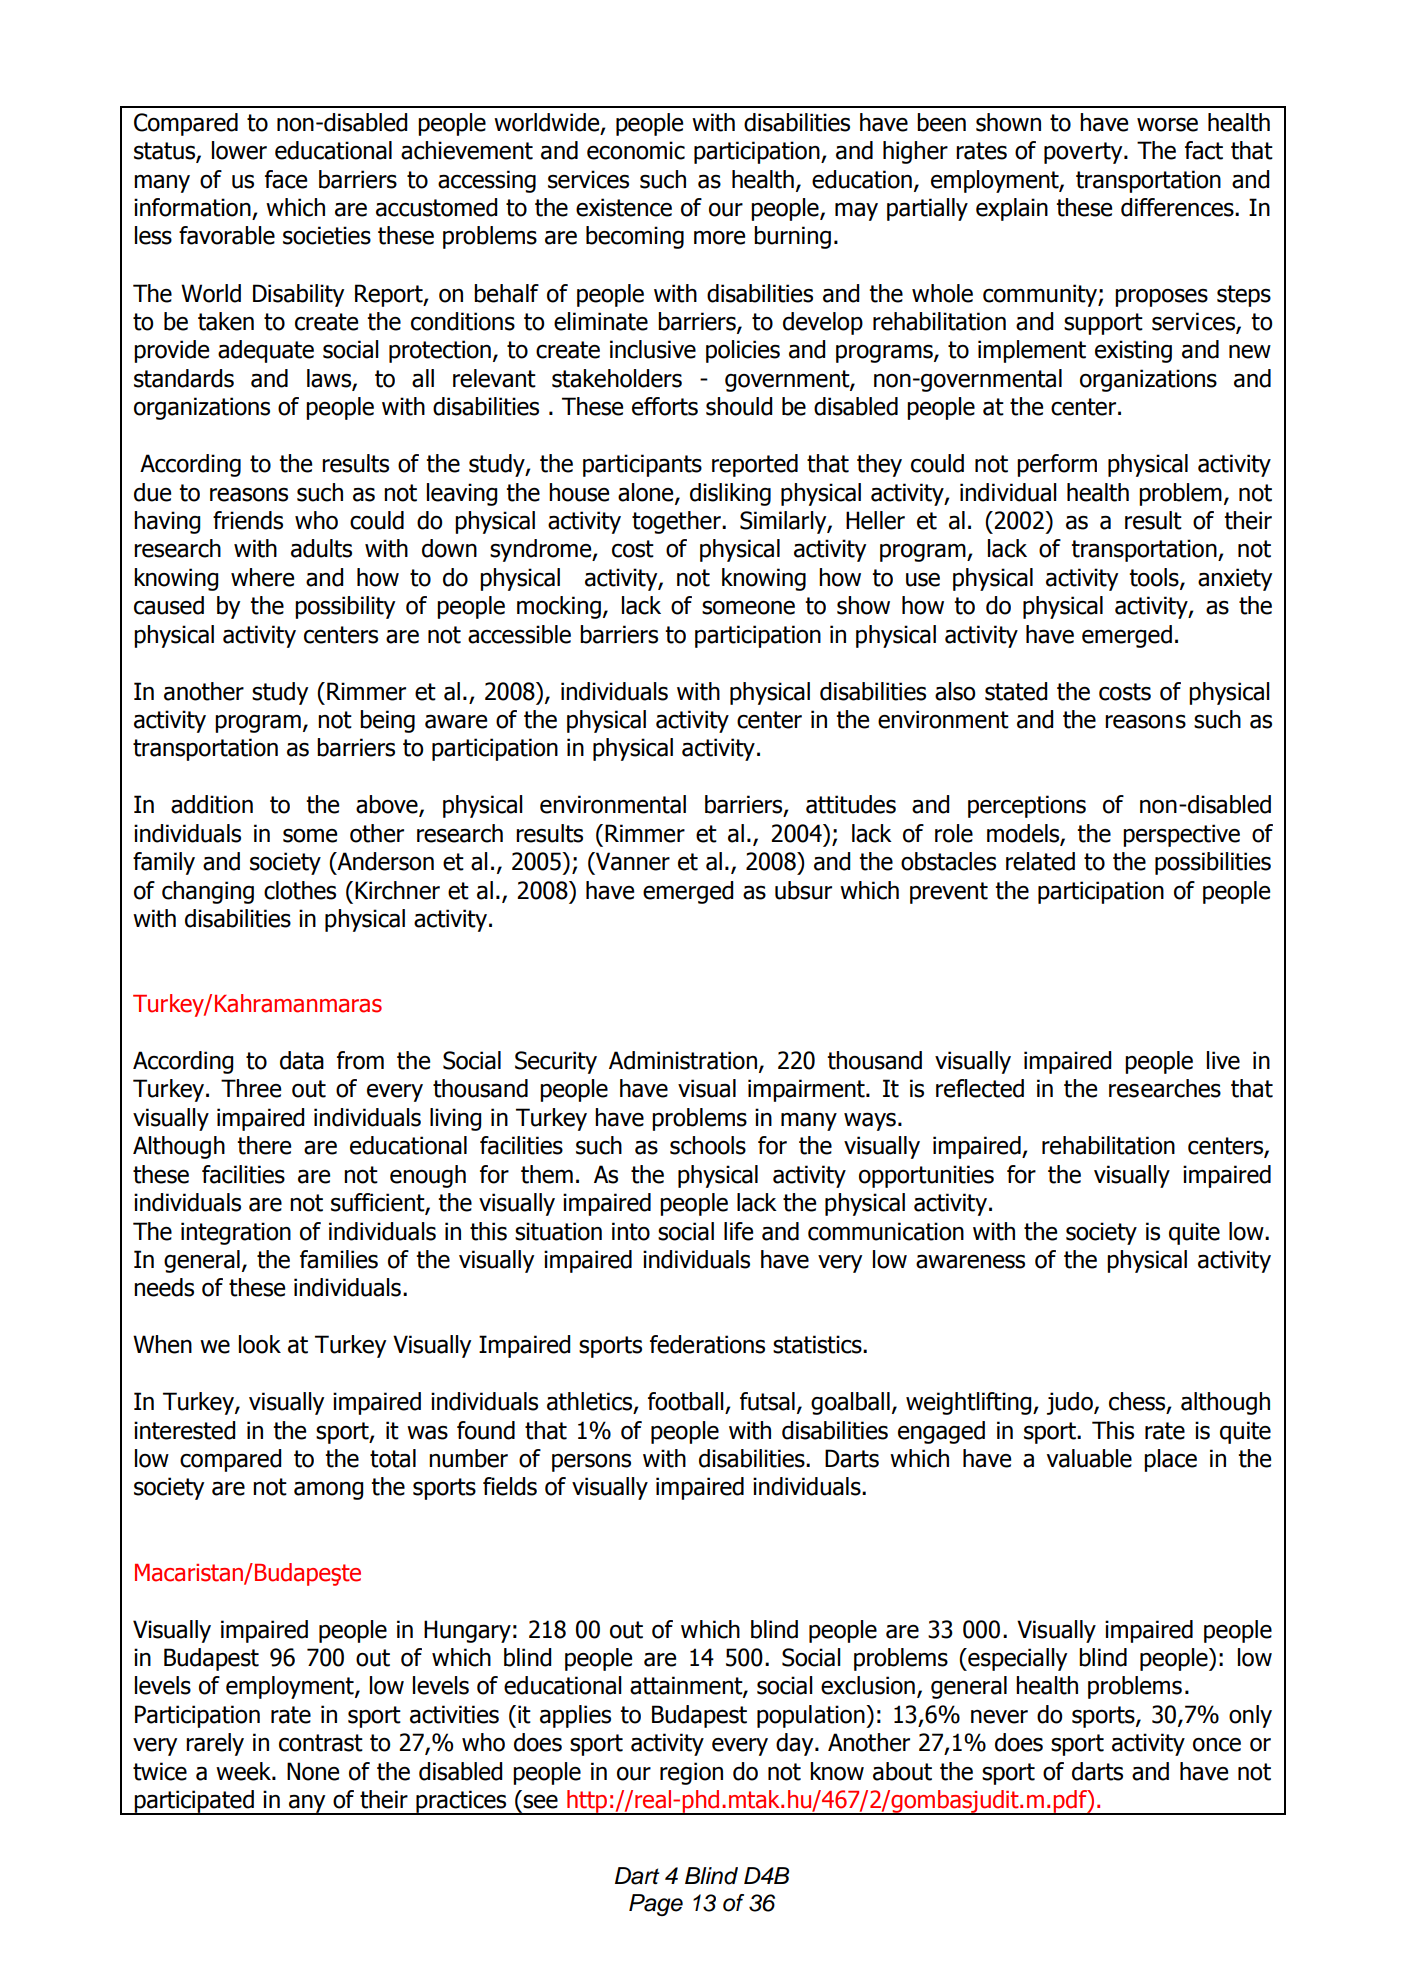 This page has height=1983, width=1402. Describe the element at coordinates (302, 1060) in the page. I see `data` at that location.
